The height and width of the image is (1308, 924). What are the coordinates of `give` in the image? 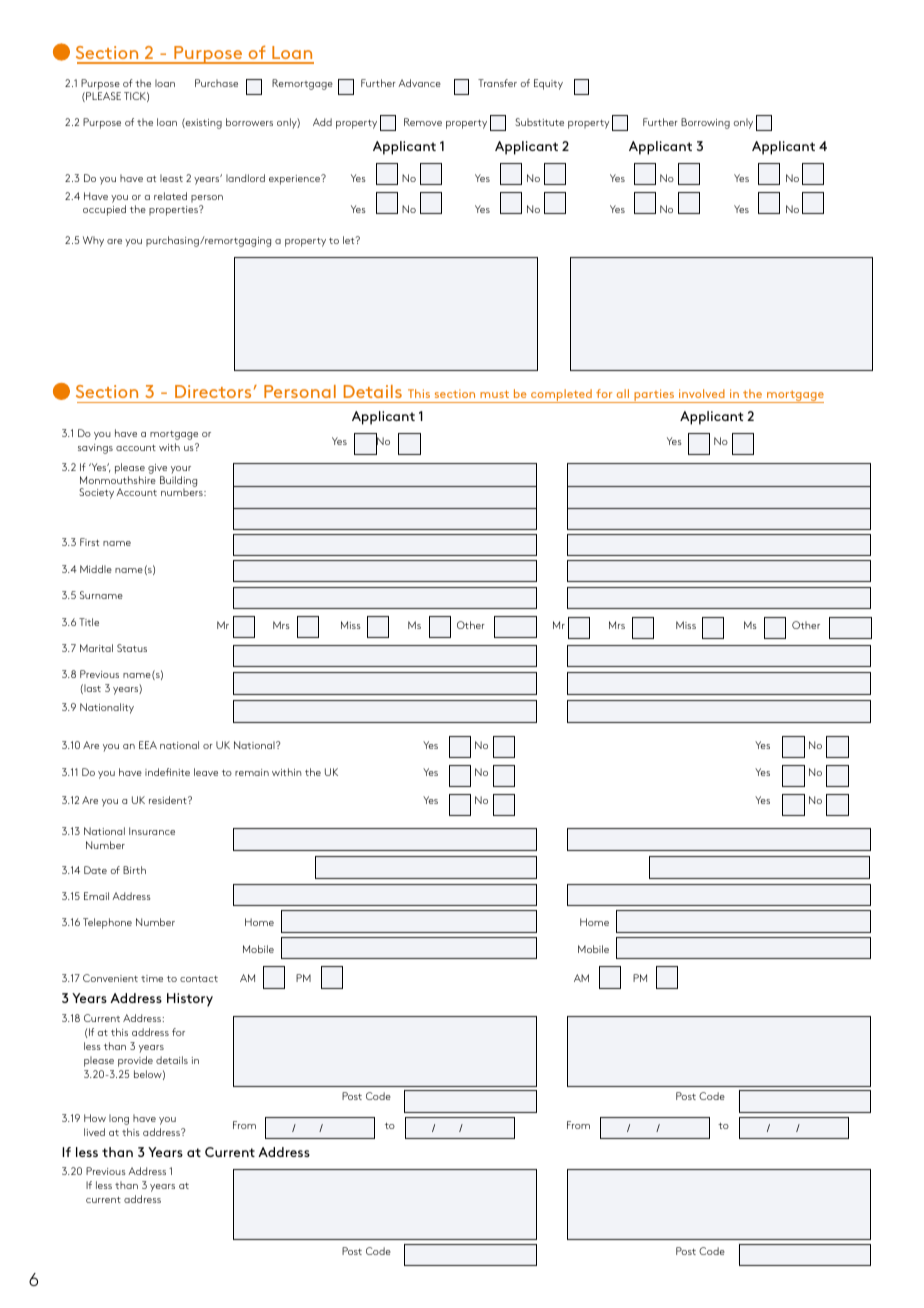 It's located at (157, 470).
